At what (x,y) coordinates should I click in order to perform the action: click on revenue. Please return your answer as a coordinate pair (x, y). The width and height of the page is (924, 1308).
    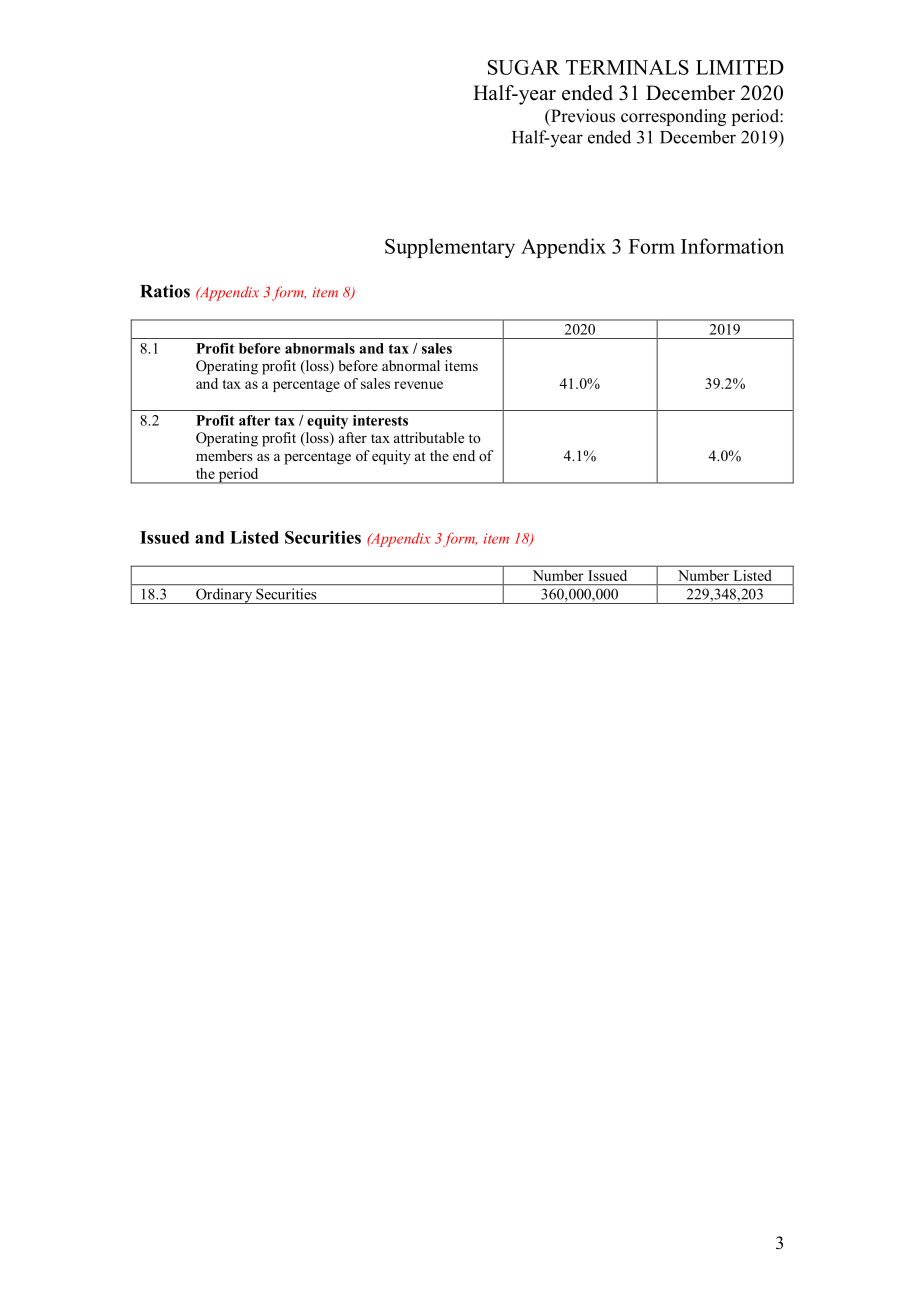
    Looking at the image, I should click on (418, 385).
